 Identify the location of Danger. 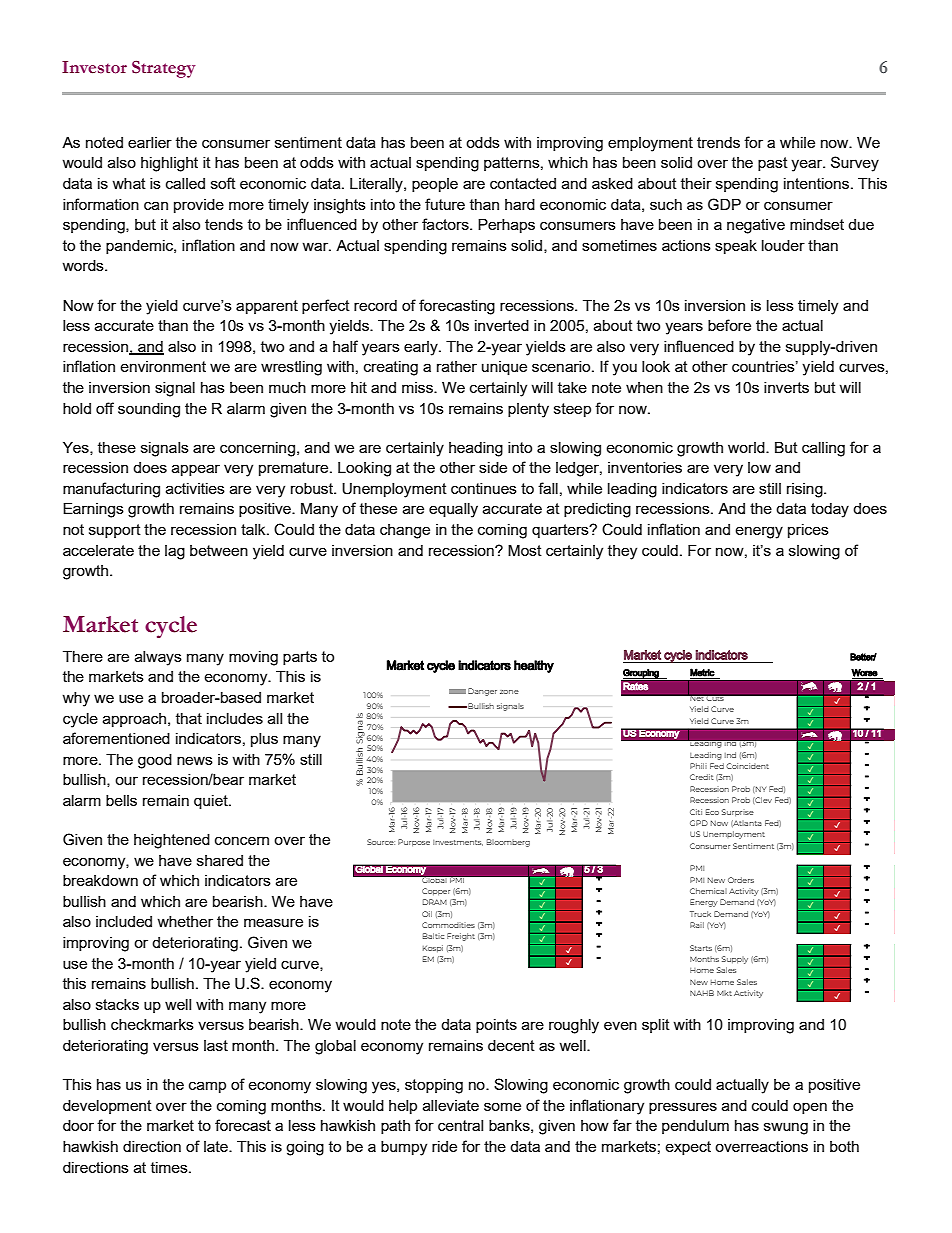
(482, 692).
